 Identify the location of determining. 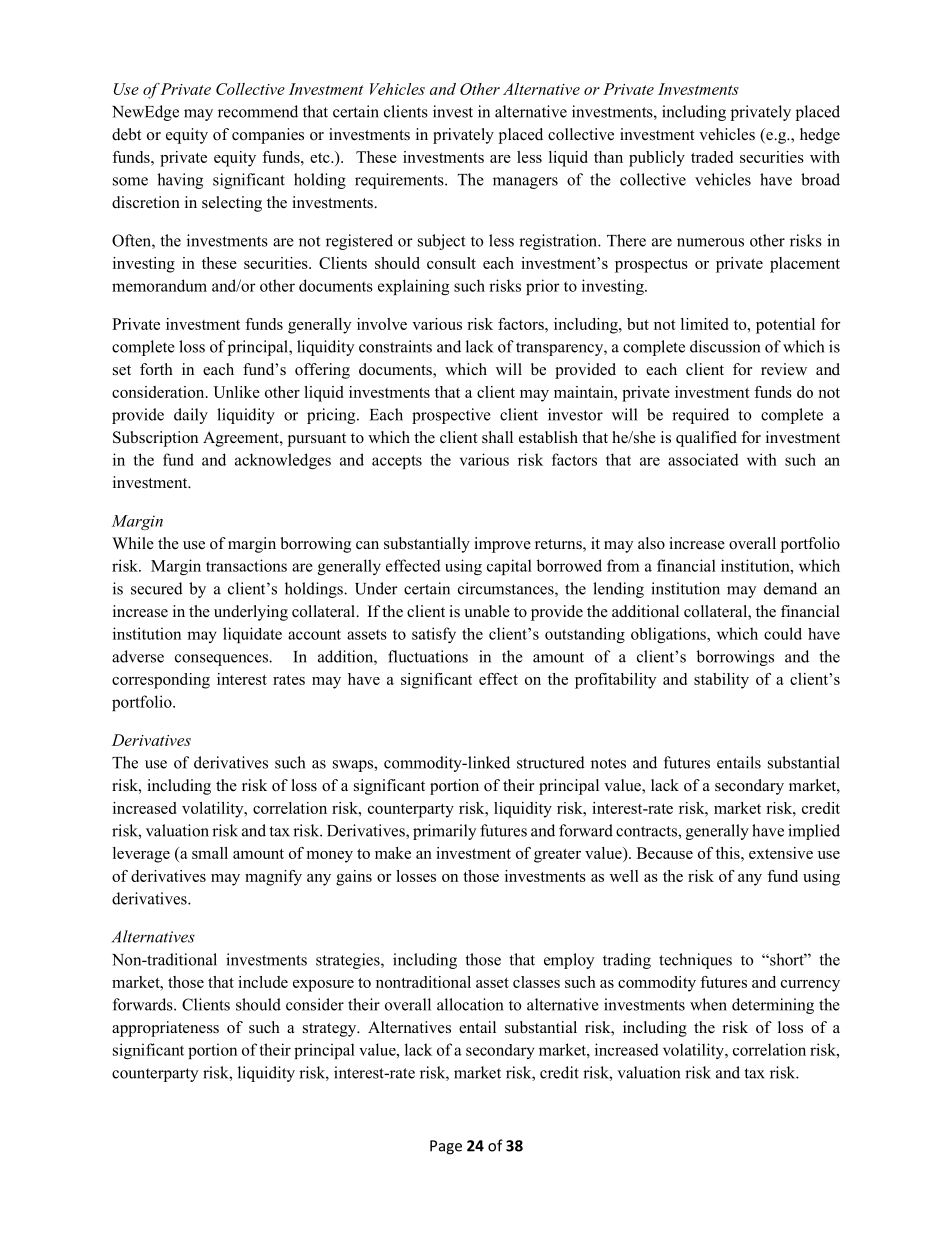
(773, 1006).
